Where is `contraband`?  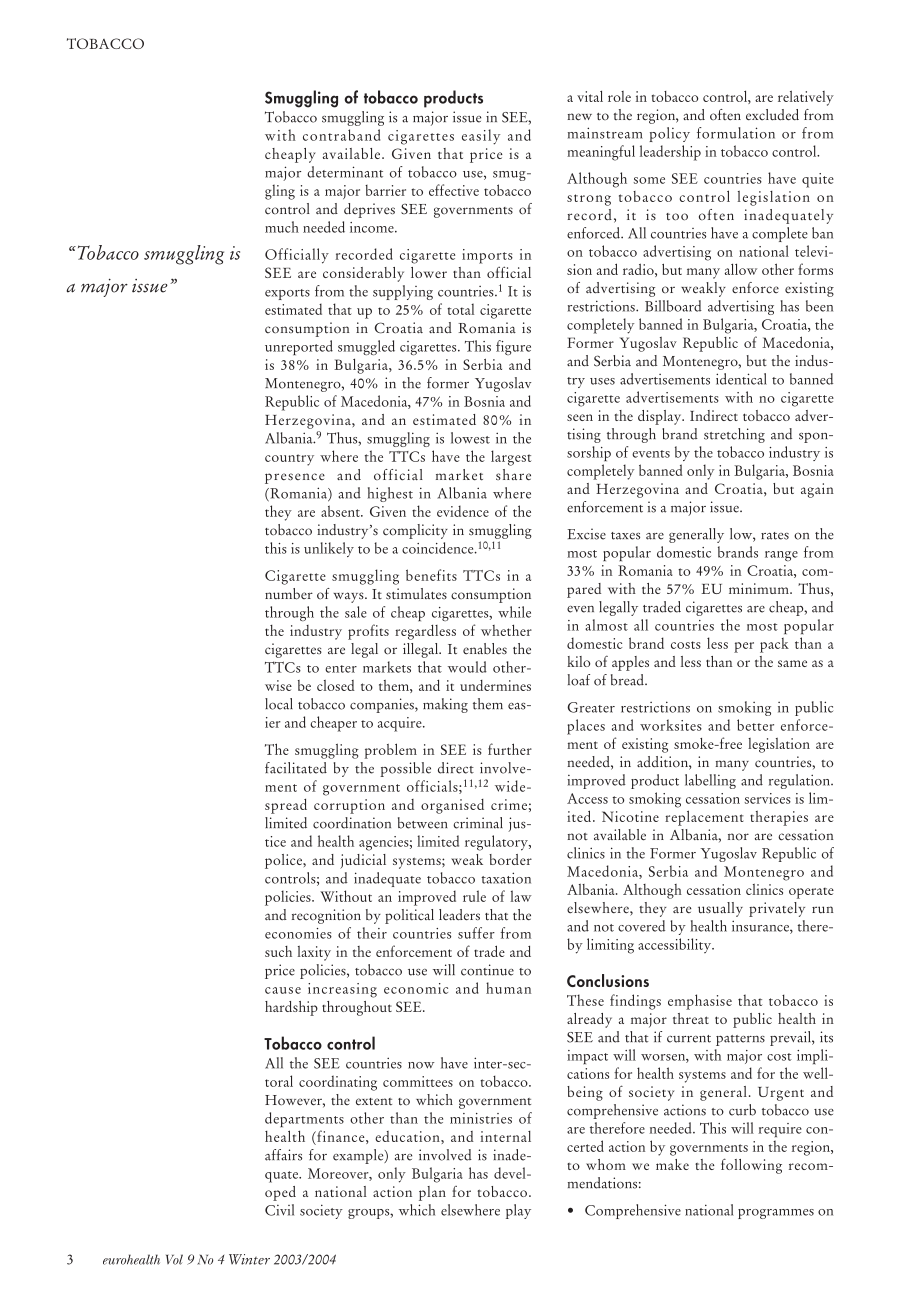
contraband is located at coordinates (341, 135).
